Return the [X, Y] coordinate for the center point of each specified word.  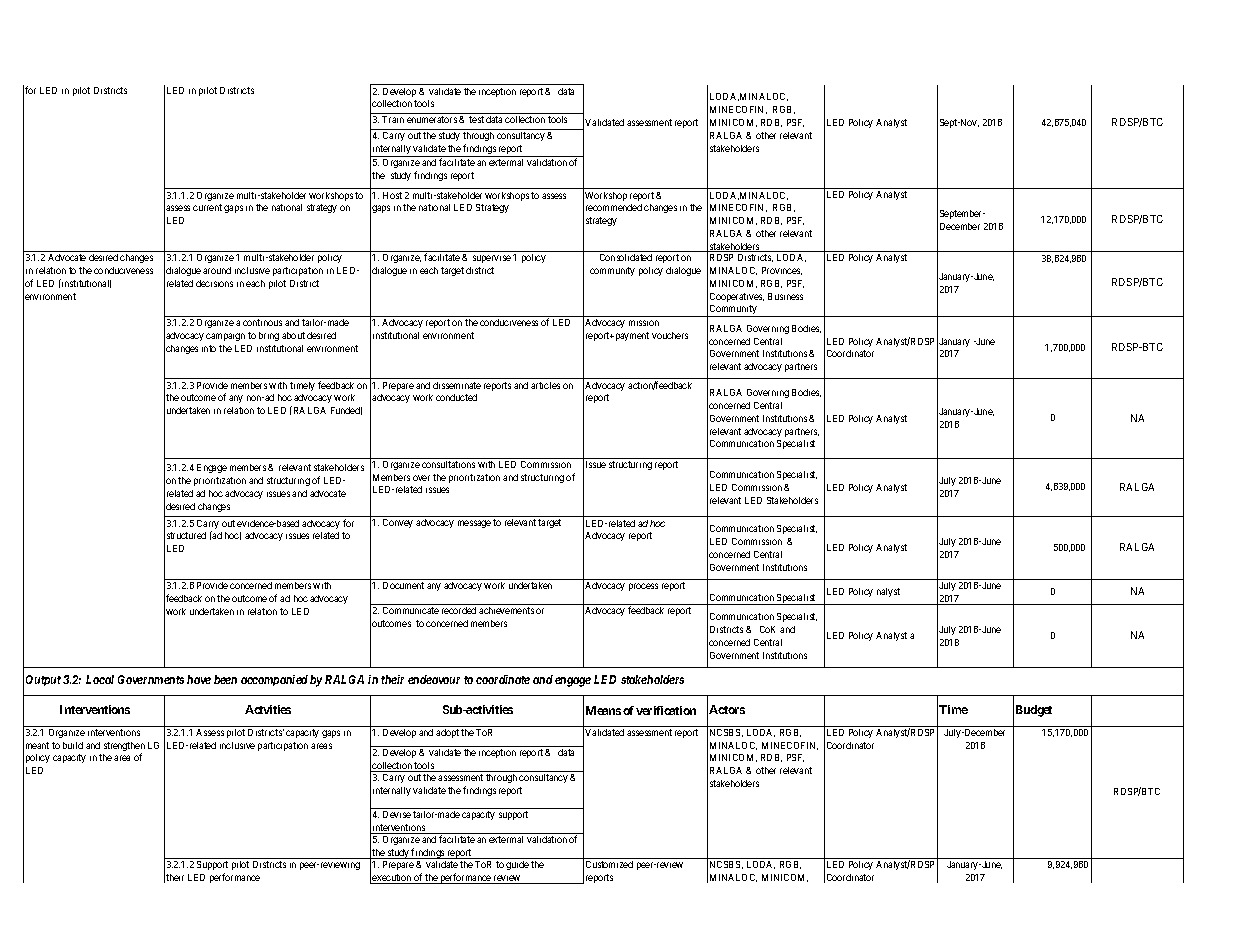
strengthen [124, 748]
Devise [397, 814]
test [476, 119]
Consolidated [626, 257]
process [643, 587]
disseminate [457, 385]
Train [393, 119]
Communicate [411, 610]
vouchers [670, 335]
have [199, 679]
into [209, 348]
